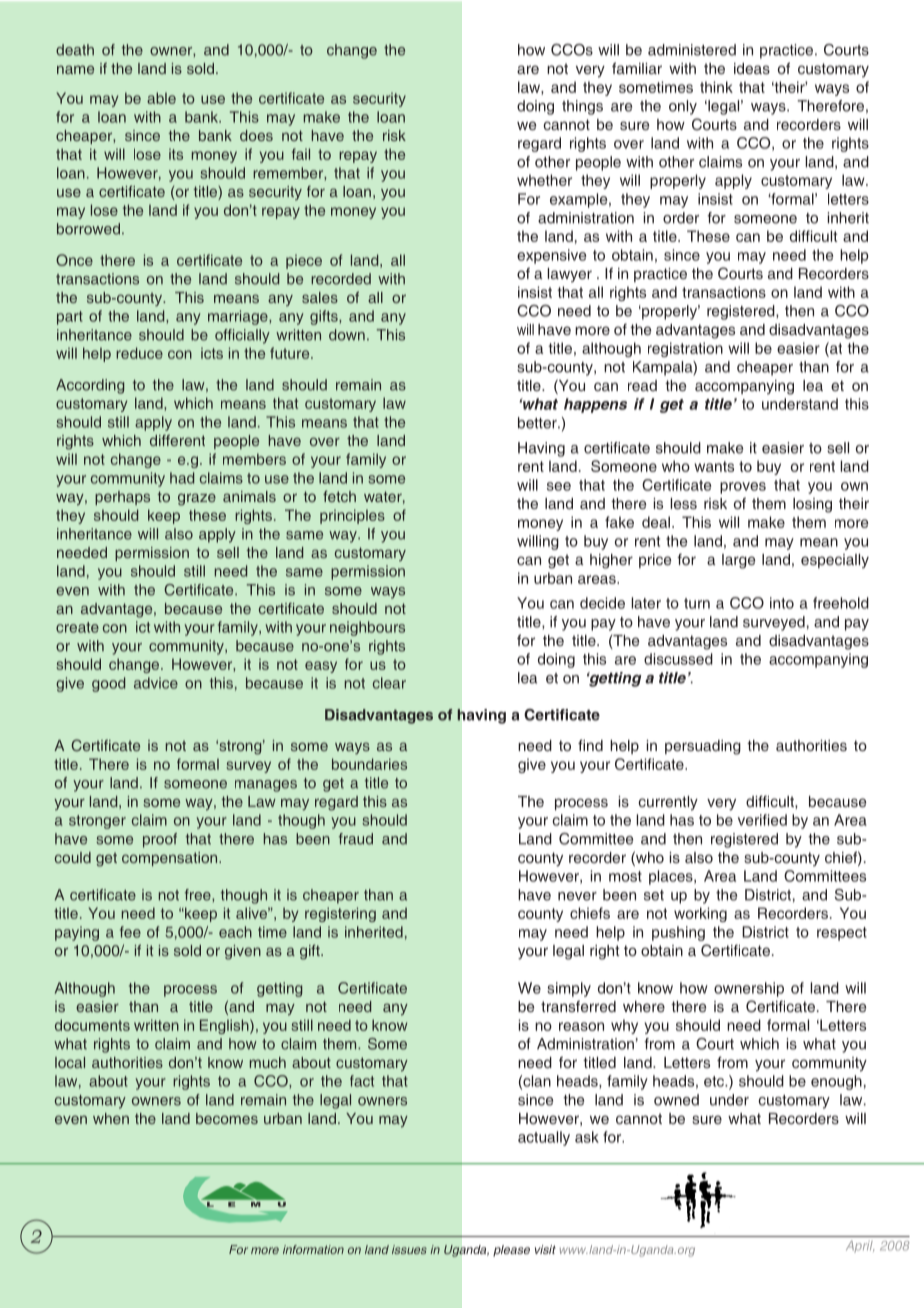 This page has height=1308, width=924. I want to click on clear, so click(389, 683).
